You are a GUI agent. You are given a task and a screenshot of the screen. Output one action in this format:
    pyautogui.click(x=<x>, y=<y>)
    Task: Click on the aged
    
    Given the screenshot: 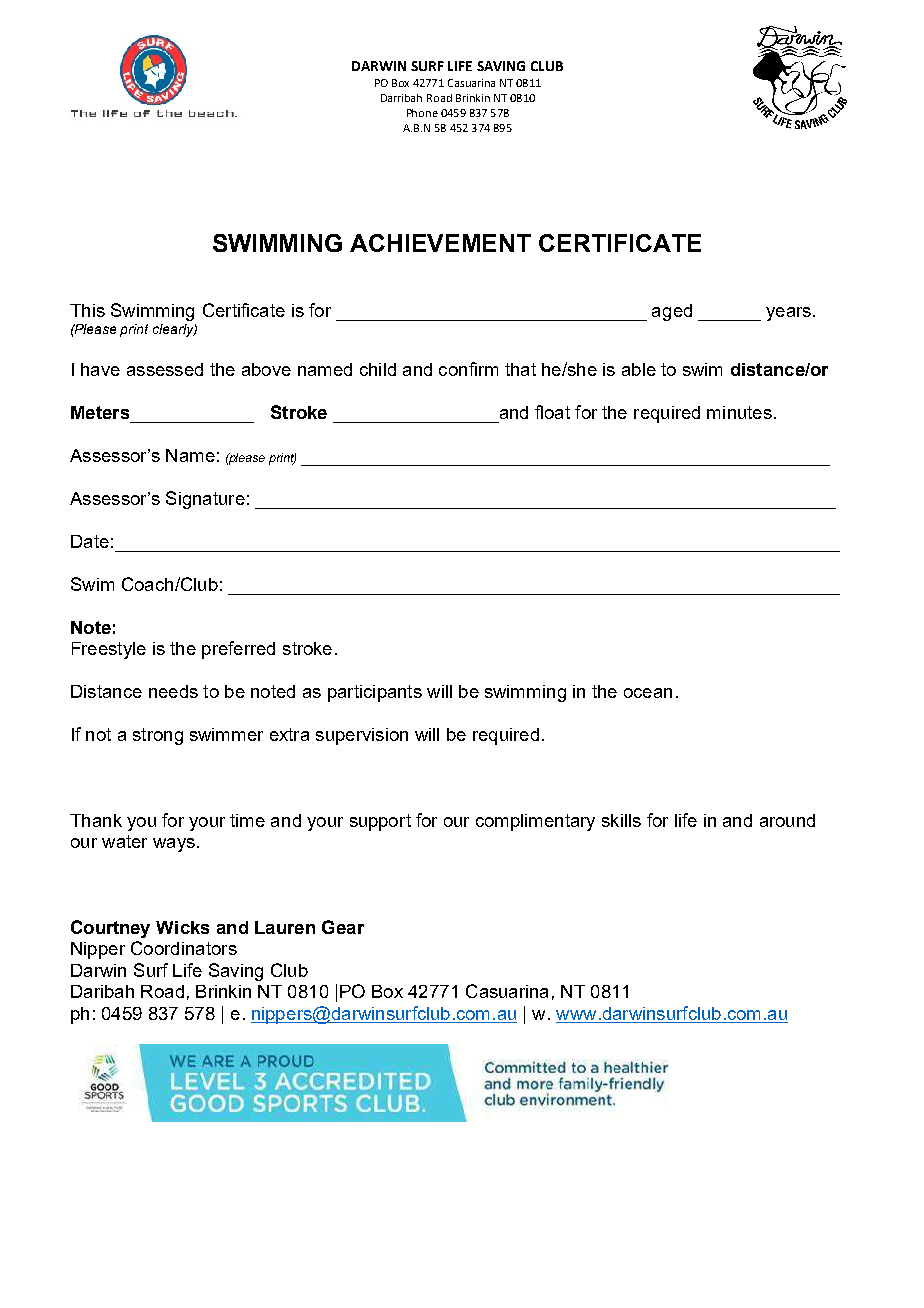 What is the action you would take?
    pyautogui.click(x=672, y=312)
